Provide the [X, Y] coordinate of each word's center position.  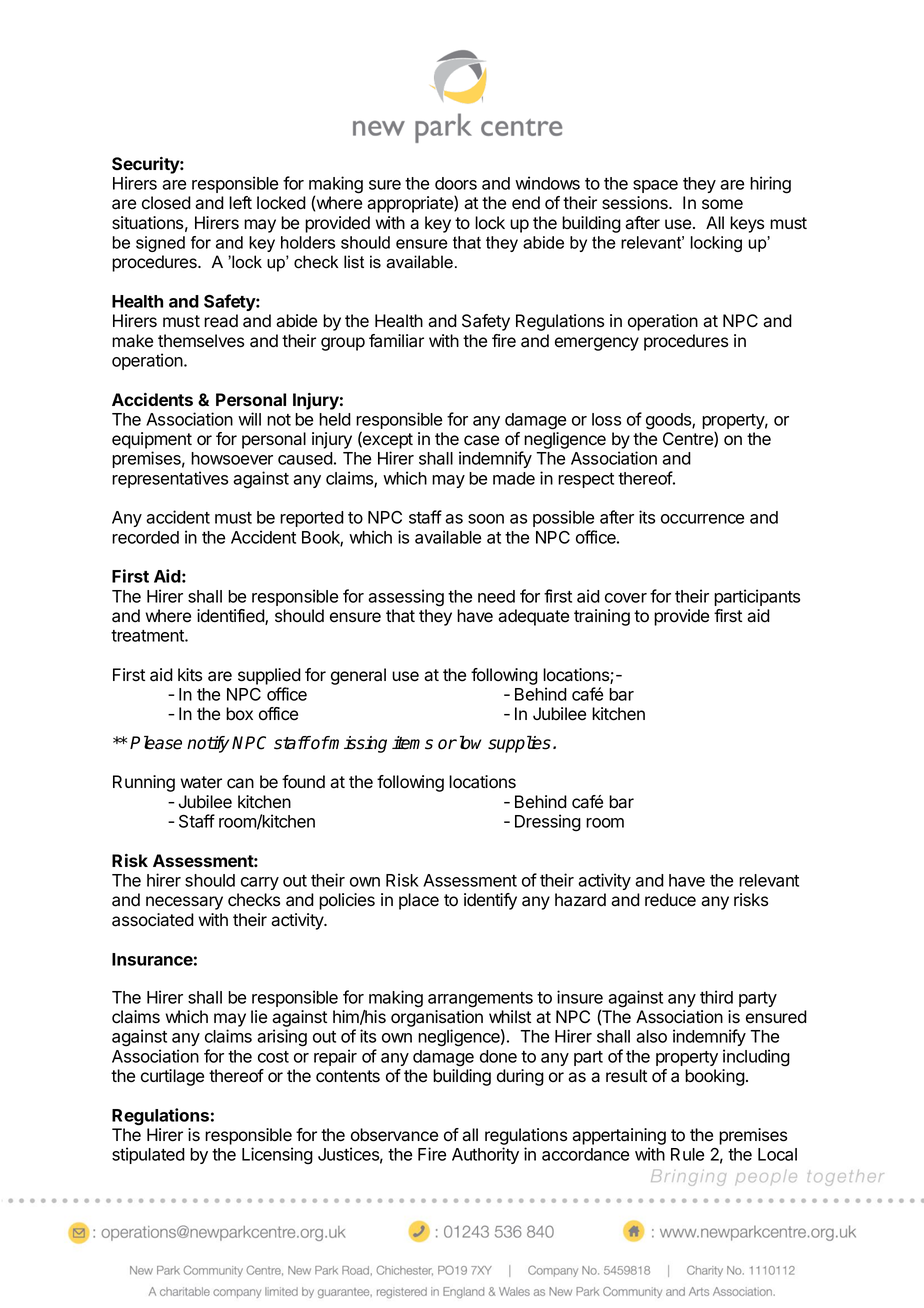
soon [486, 519]
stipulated [148, 1155]
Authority [485, 1155]
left [240, 203]
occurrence [702, 519]
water [201, 782]
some [722, 204]
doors [456, 183]
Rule [687, 1154]
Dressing [548, 823]
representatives [170, 479]
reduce [670, 900]
